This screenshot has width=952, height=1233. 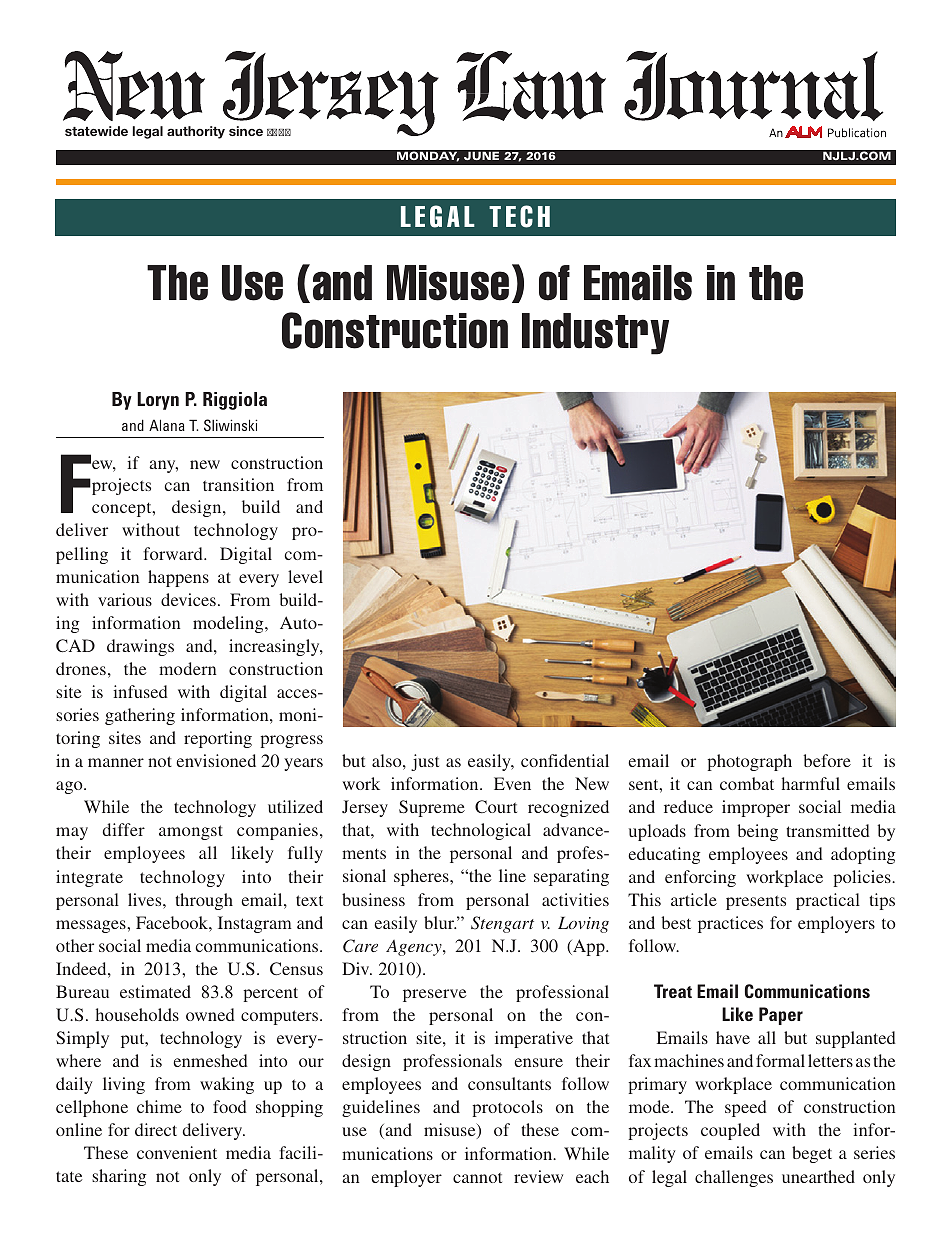 I want to click on before, so click(x=827, y=760).
